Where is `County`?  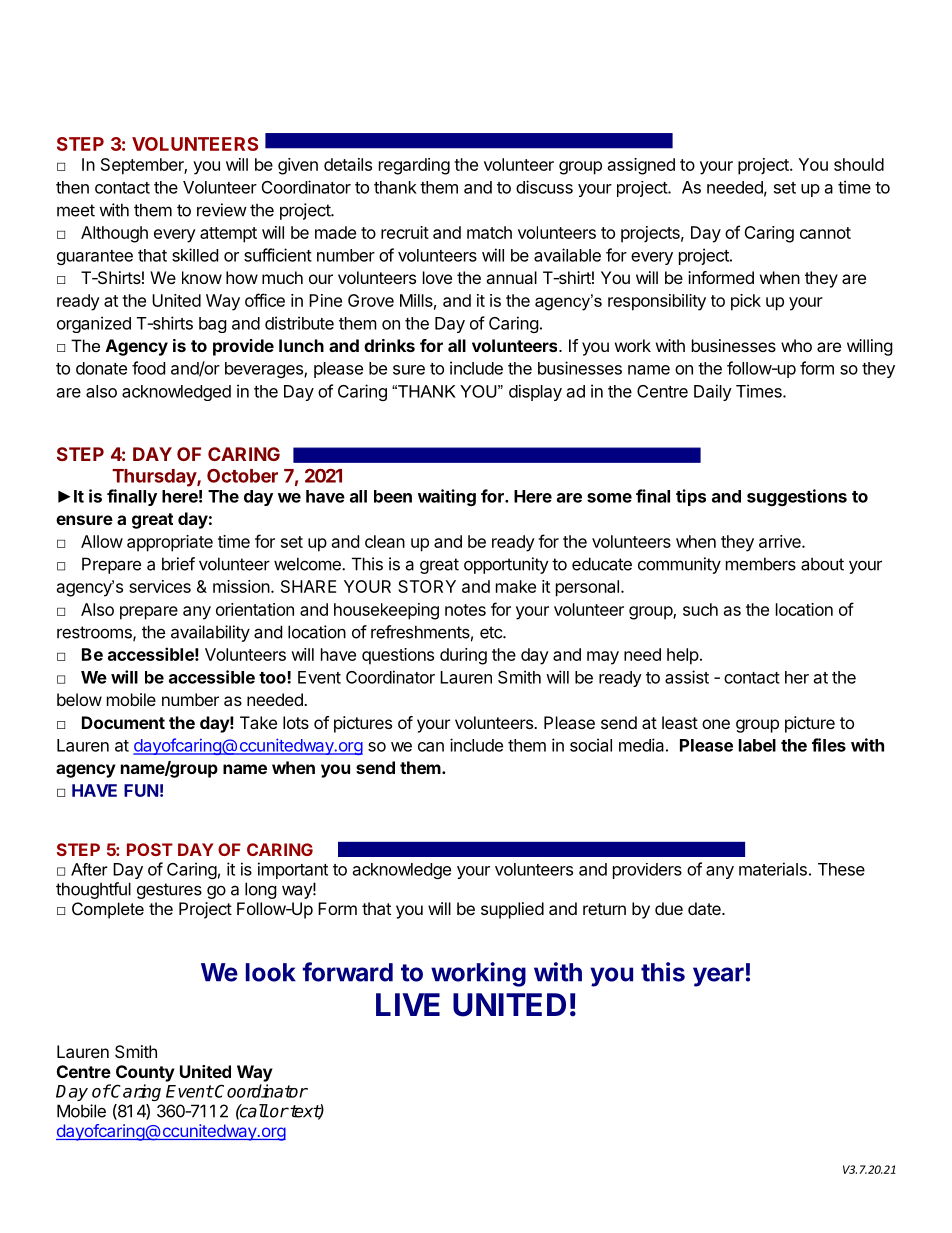 County is located at coordinates (145, 1073).
